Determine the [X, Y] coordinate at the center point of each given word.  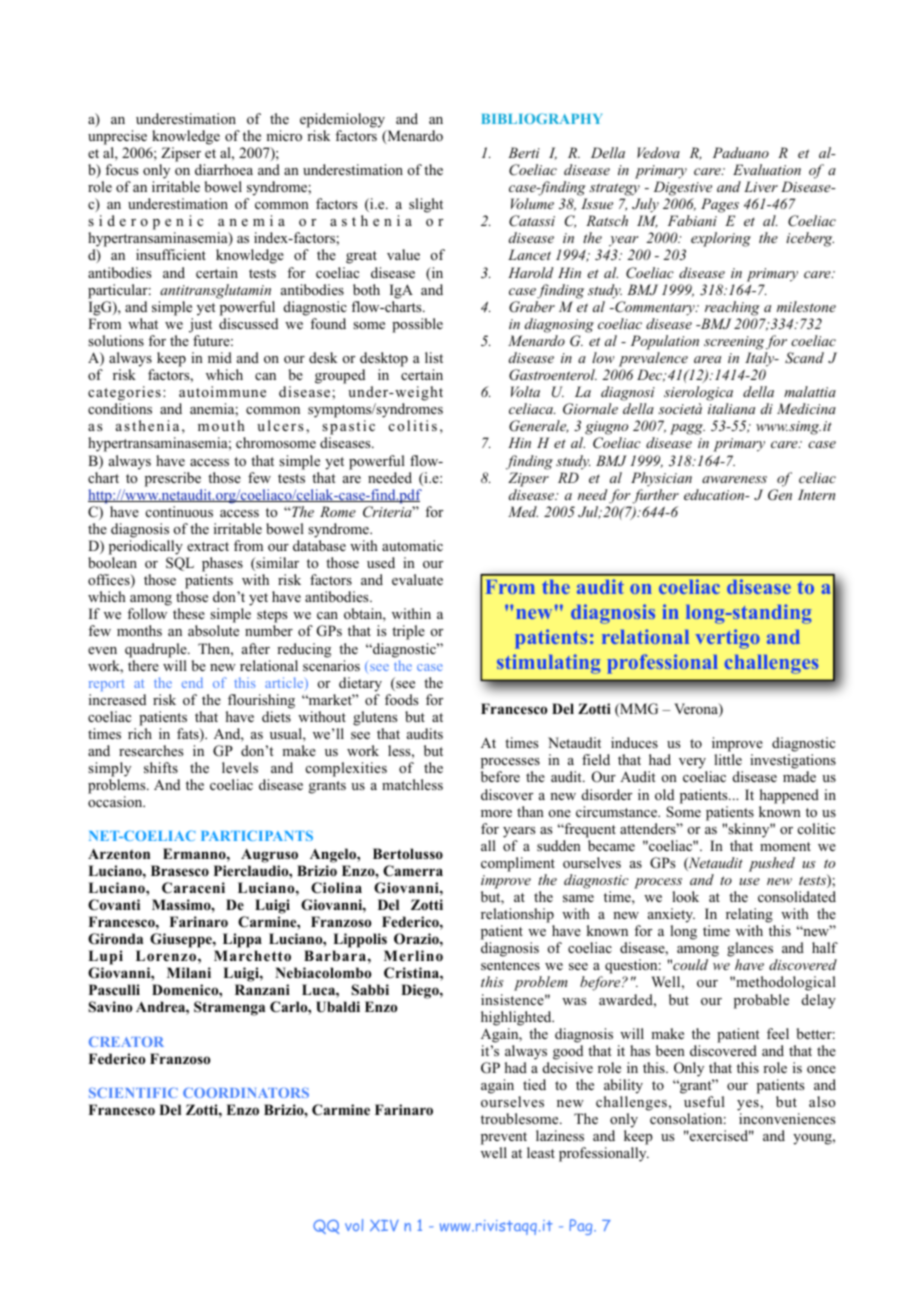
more [496, 814]
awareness [734, 479]
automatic [412, 545]
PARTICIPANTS [257, 835]
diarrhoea [224, 169]
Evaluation [767, 169]
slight [426, 205]
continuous [179, 512]
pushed [772, 864]
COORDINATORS [246, 1092]
